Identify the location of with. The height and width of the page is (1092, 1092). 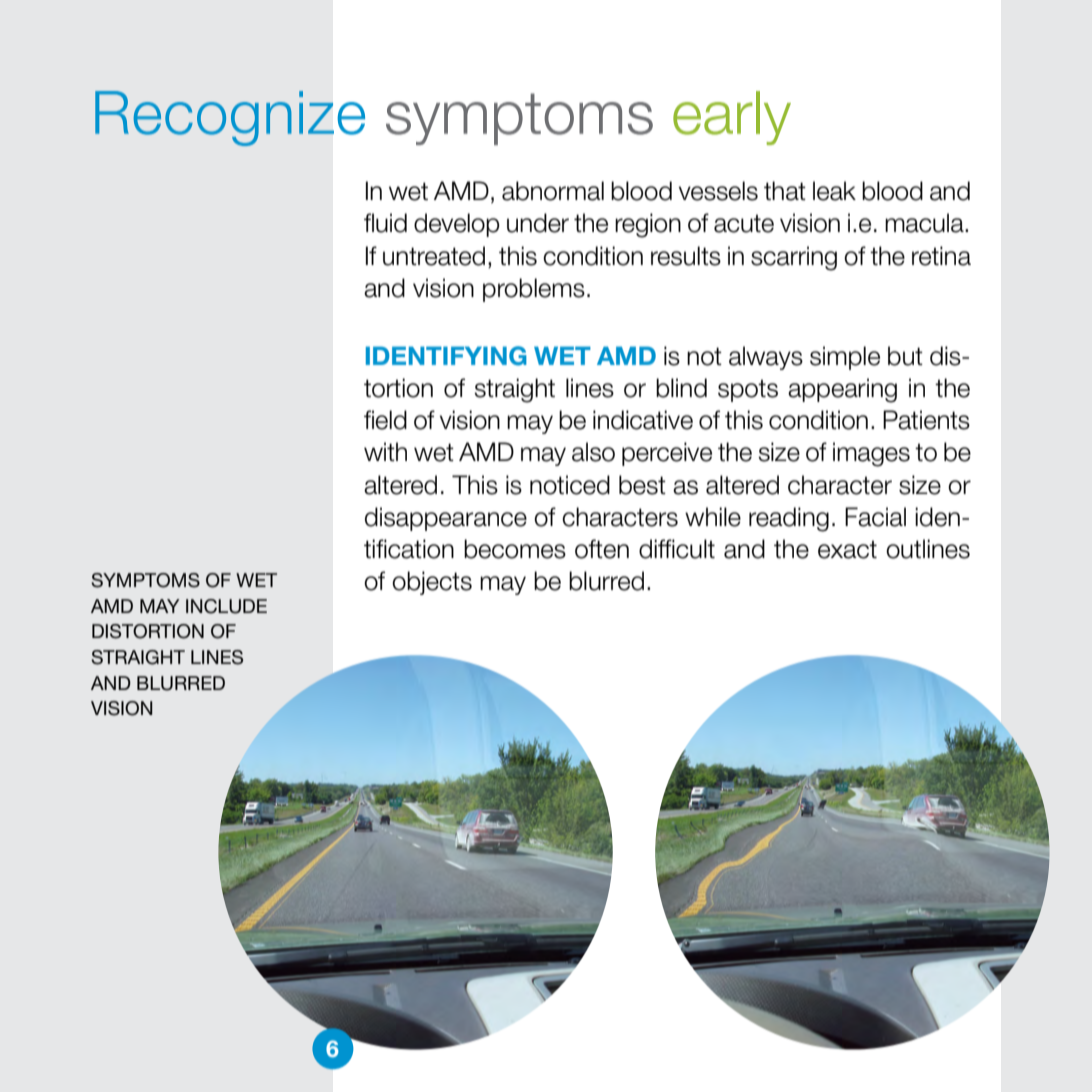
(385, 451).
